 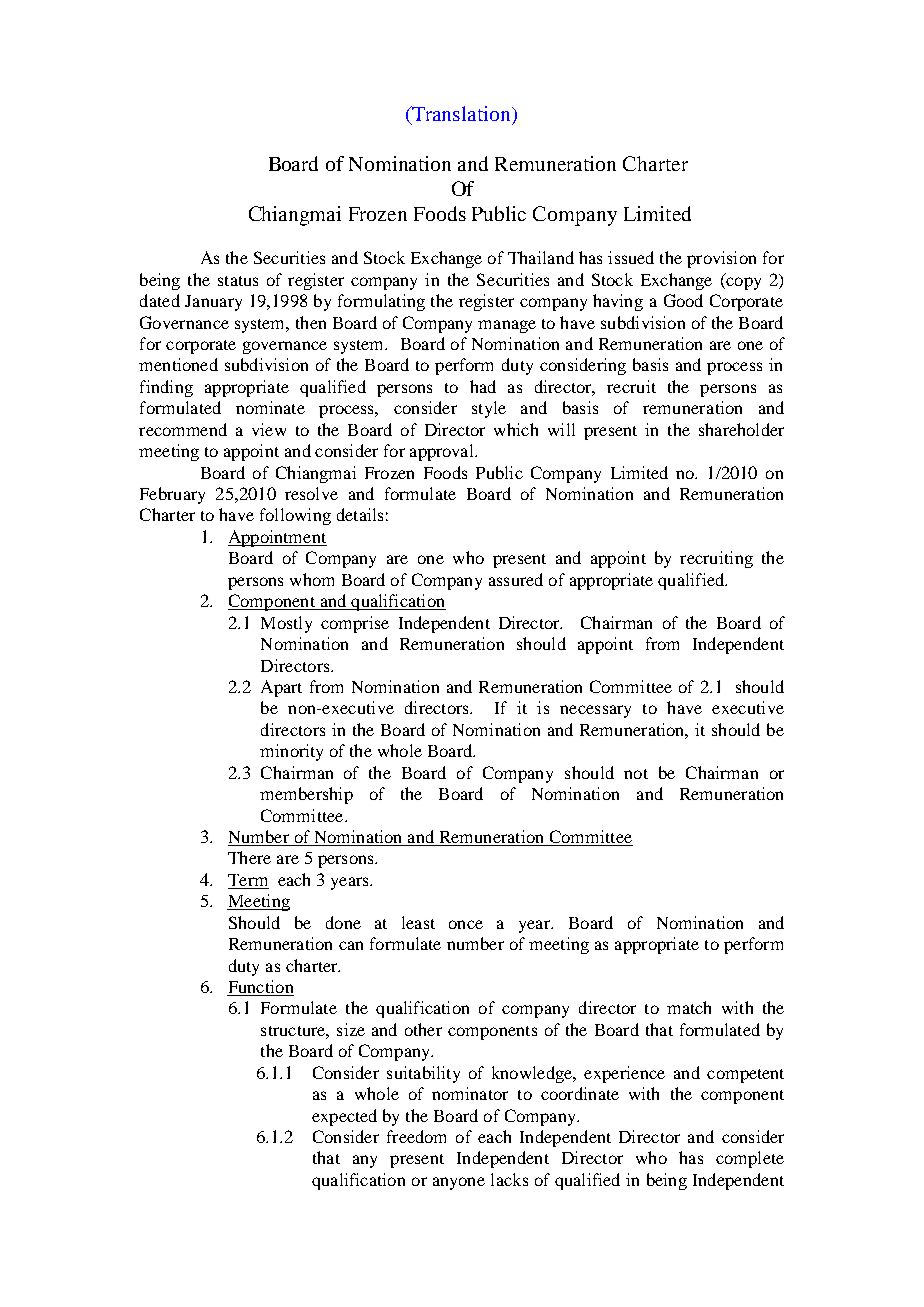 I want to click on Translation, so click(x=461, y=115).
